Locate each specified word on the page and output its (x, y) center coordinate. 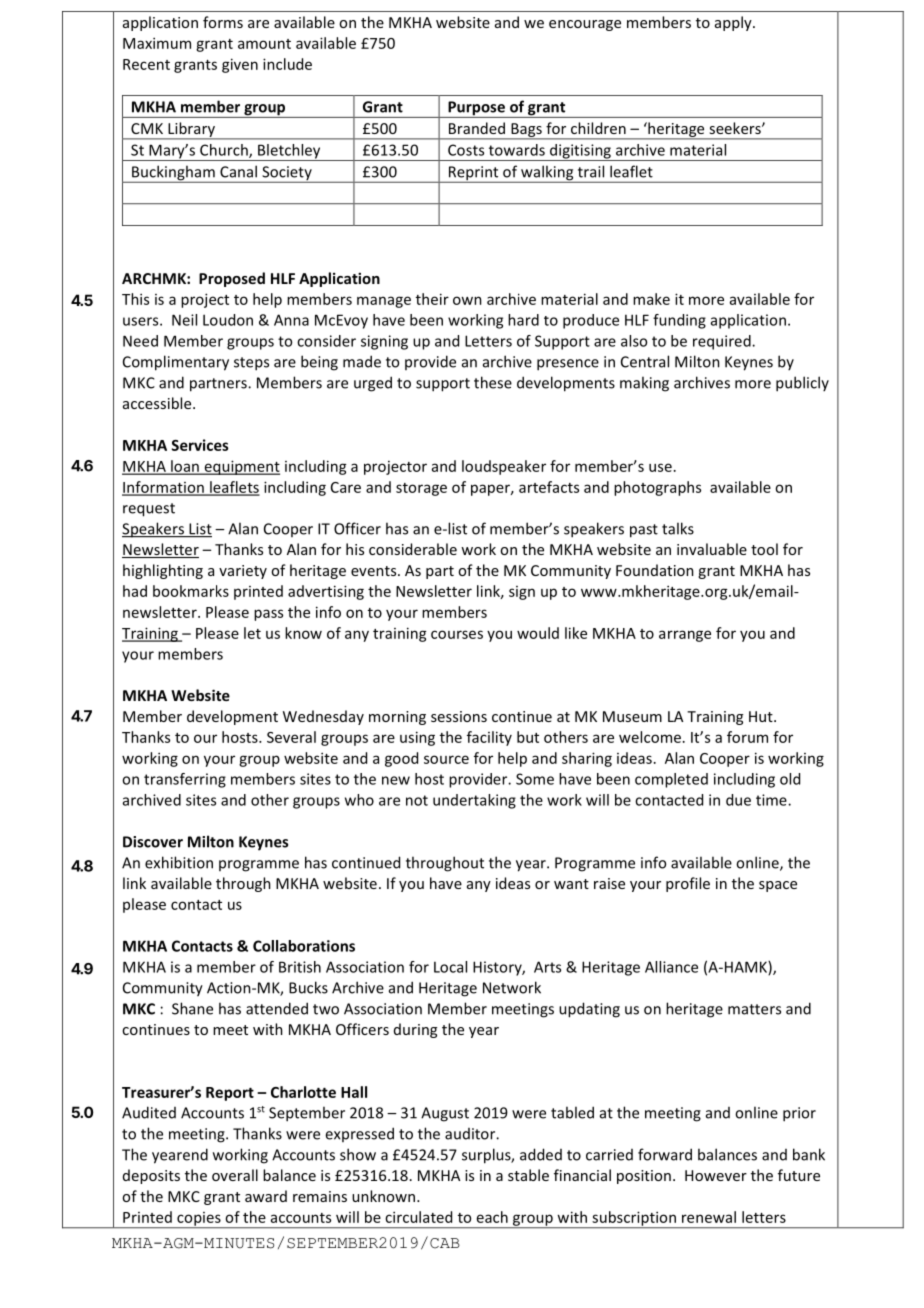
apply (734, 23)
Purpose (476, 109)
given (240, 65)
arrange (685, 636)
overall (235, 1175)
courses (457, 634)
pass (268, 615)
